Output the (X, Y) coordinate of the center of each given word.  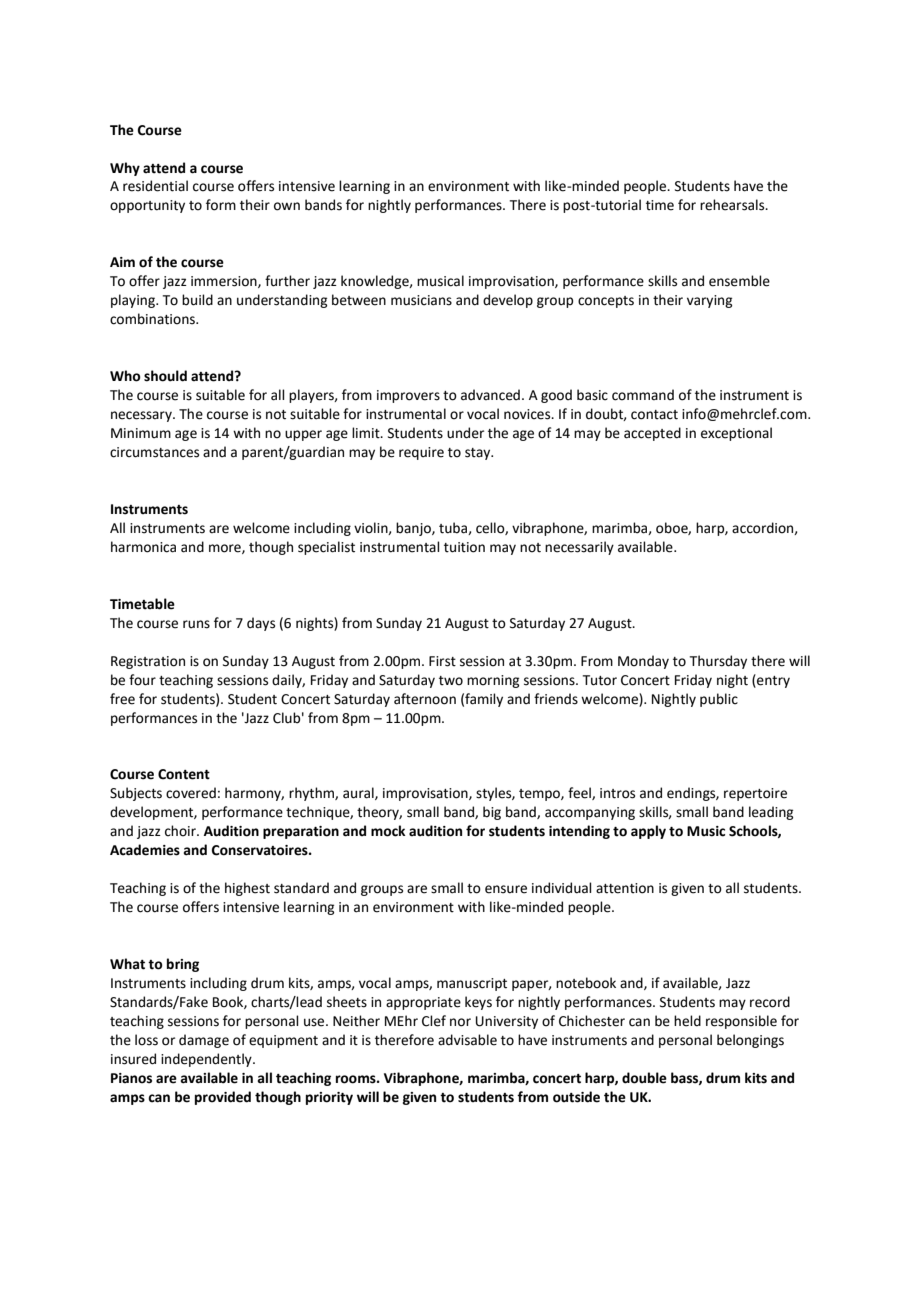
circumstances (154, 452)
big (492, 813)
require (421, 453)
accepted (652, 434)
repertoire (755, 794)
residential (155, 186)
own (287, 206)
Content (184, 774)
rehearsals (733, 205)
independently (207, 1060)
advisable (467, 1040)
